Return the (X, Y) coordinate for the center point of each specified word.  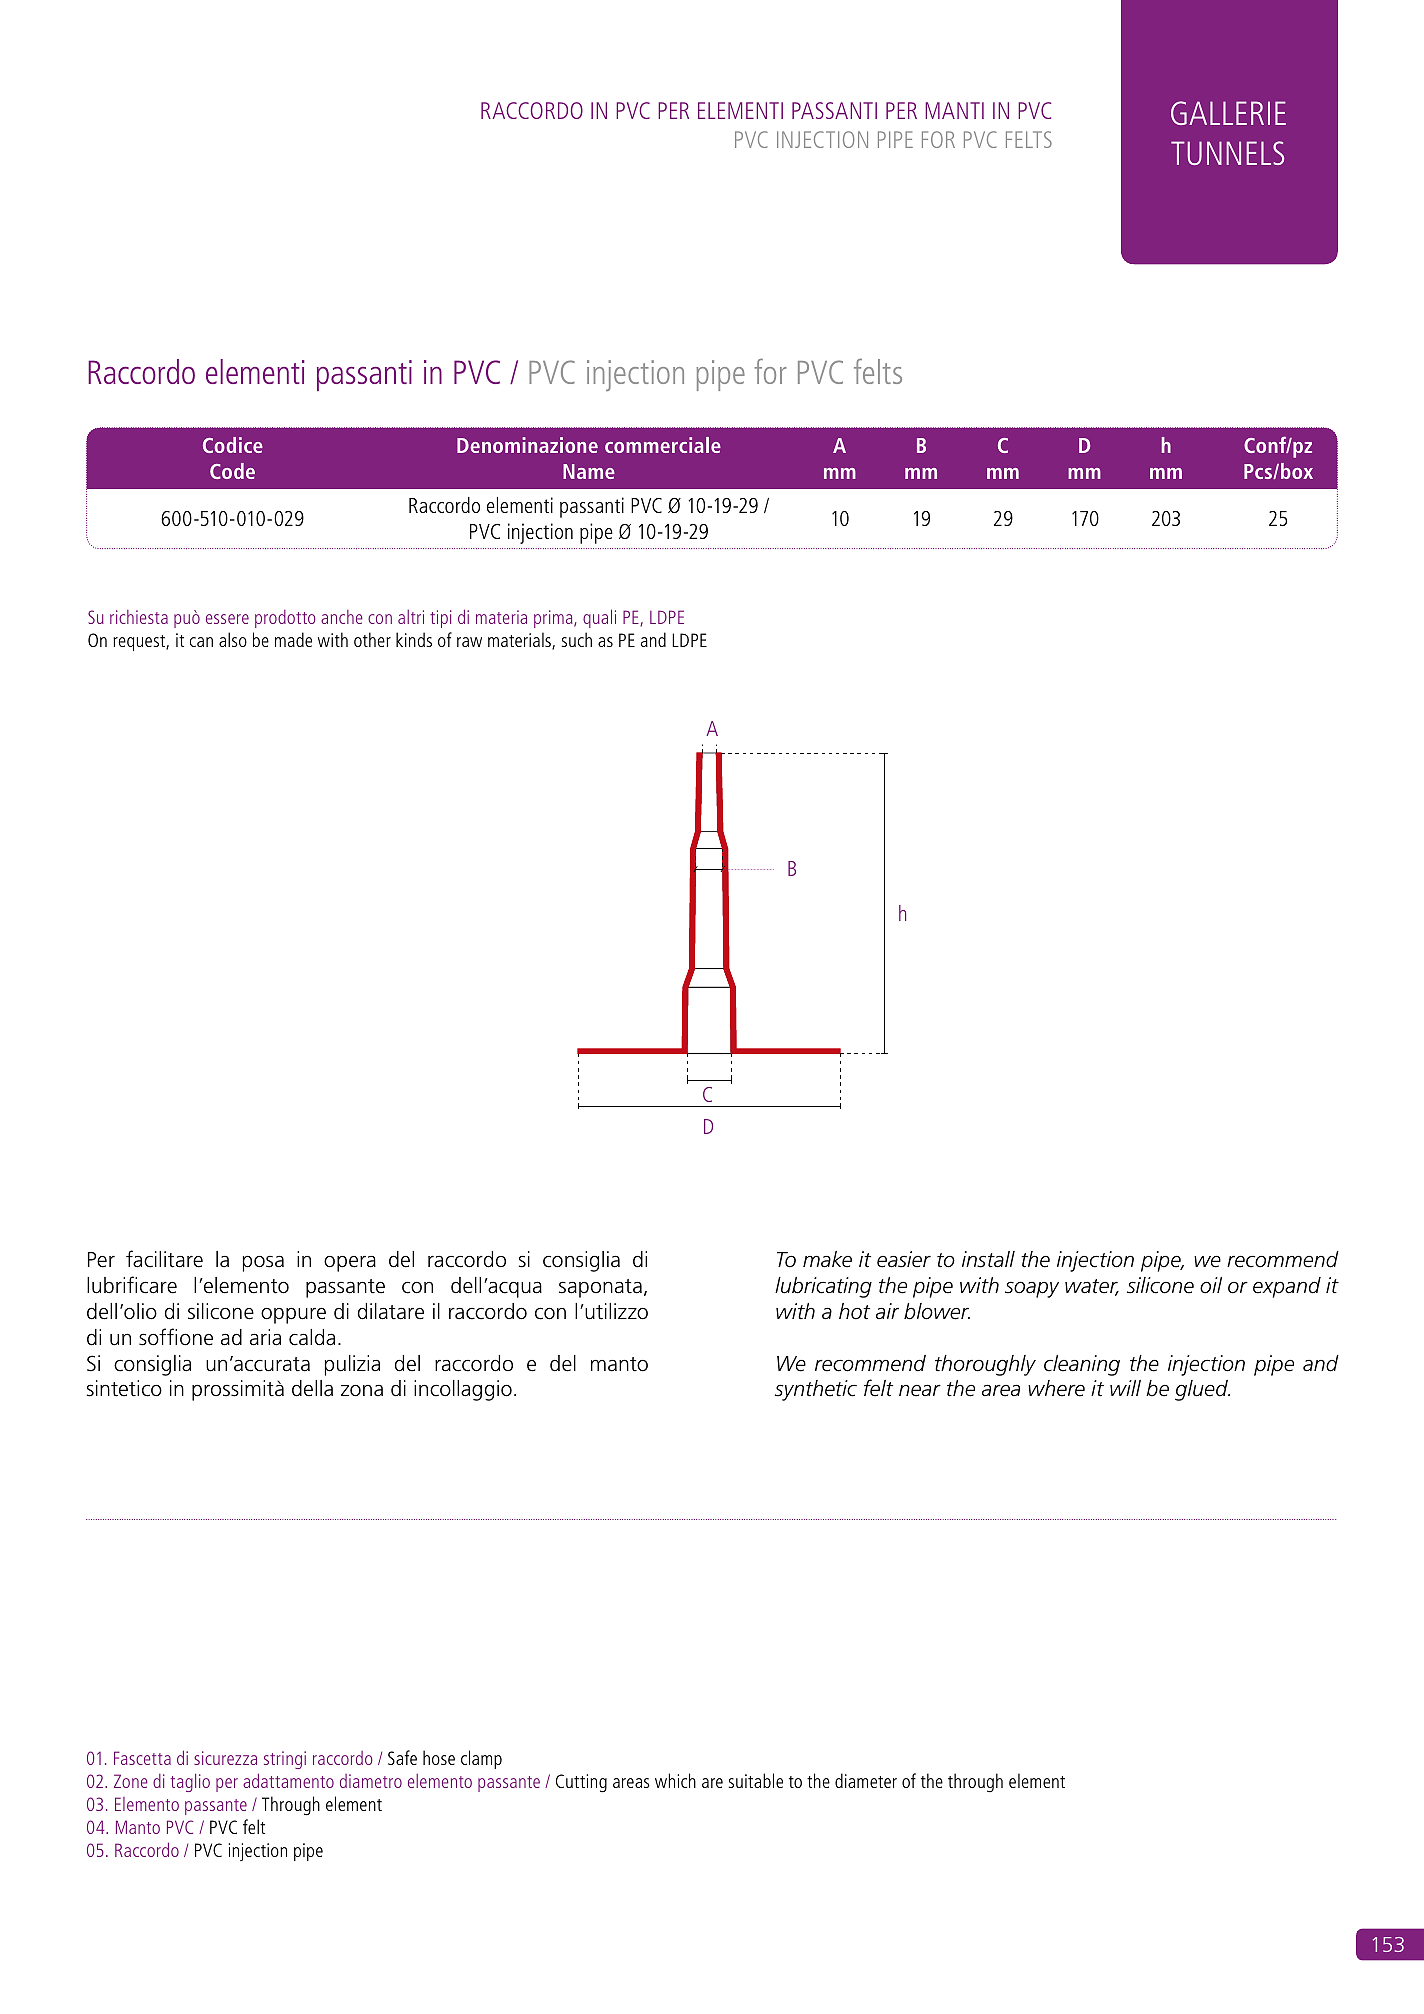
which (675, 1780)
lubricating (823, 1287)
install (988, 1259)
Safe (402, 1757)
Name (589, 471)
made (293, 639)
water (1092, 1287)
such (576, 639)
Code (232, 471)
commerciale (663, 445)
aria (265, 1337)
